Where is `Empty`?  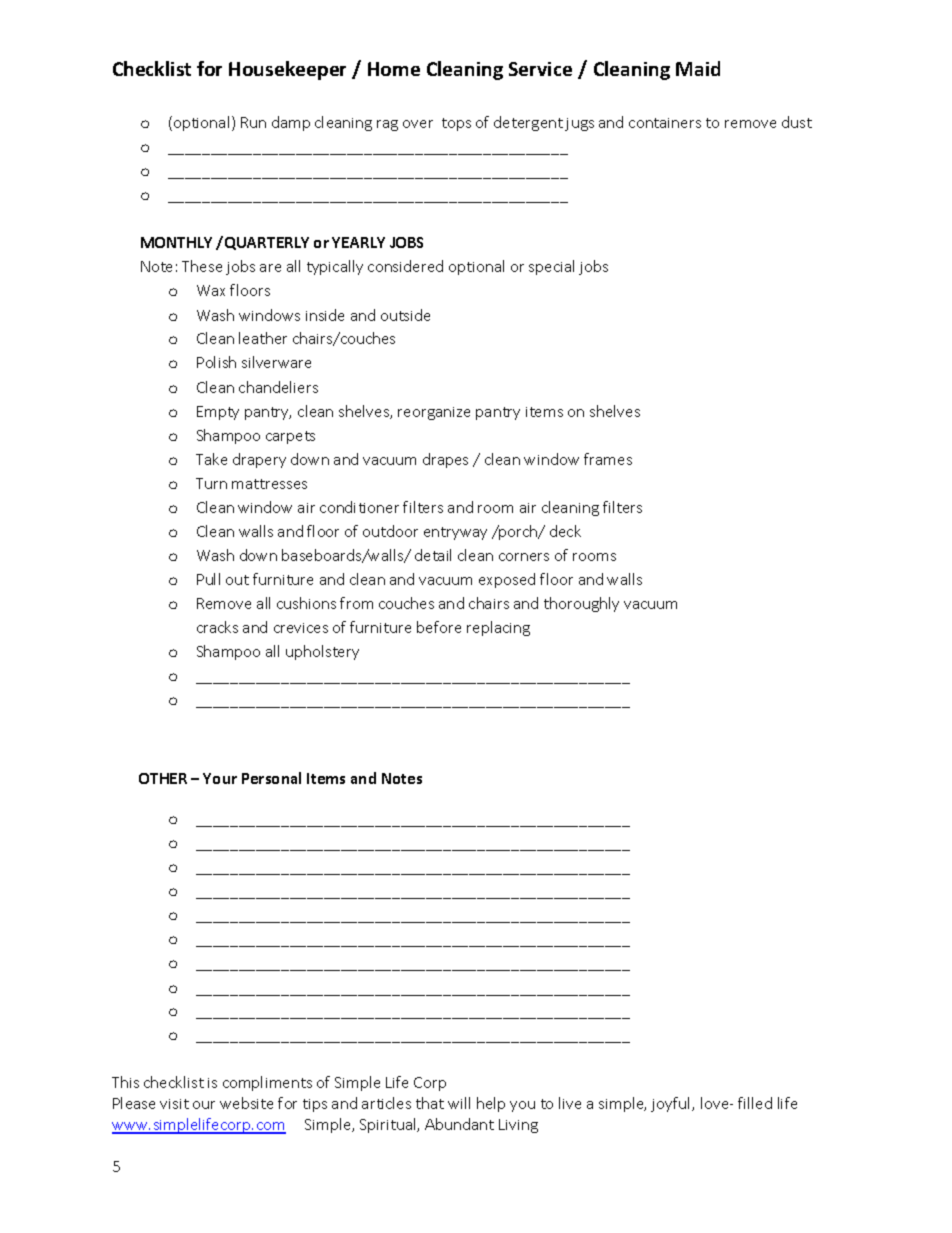 Empty is located at coordinates (218, 413).
